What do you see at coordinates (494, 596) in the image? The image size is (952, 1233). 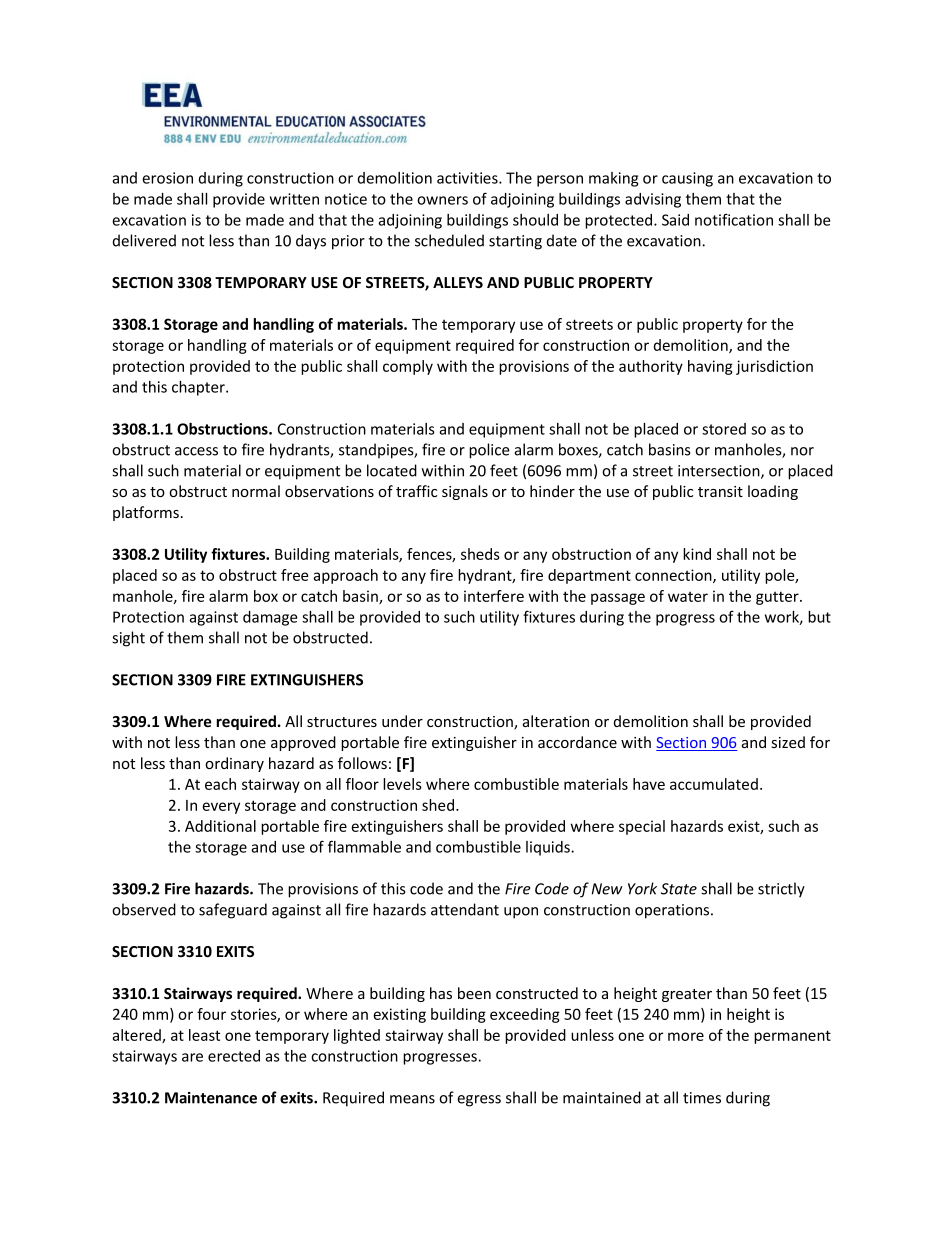 I see `interfere` at bounding box center [494, 596].
